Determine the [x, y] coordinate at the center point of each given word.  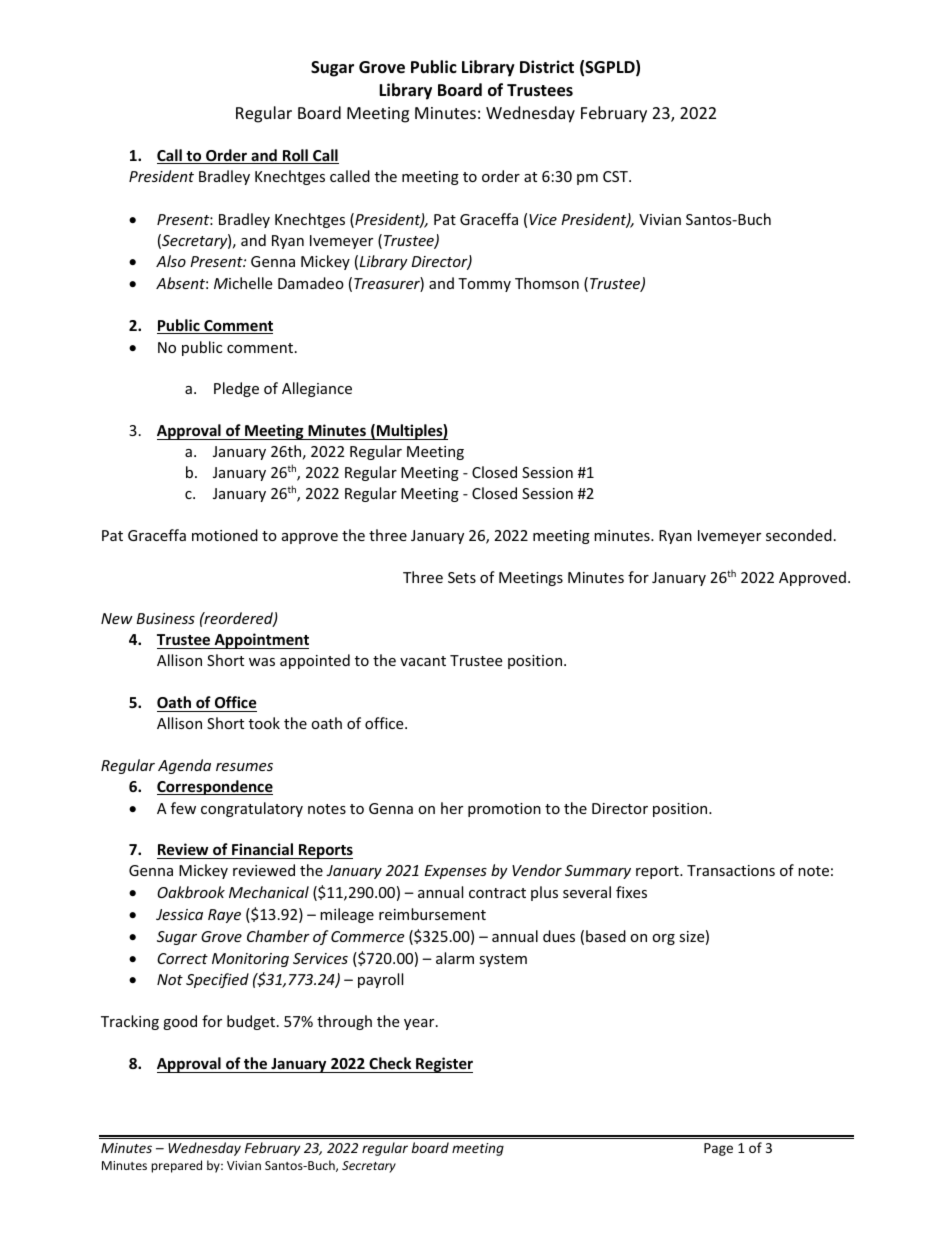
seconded [799, 535]
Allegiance [317, 389]
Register [443, 1065]
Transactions [731, 870]
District [547, 67]
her [452, 808]
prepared [176, 1166]
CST [616, 176]
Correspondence [215, 787]
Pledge [236, 389]
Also [171, 261]
